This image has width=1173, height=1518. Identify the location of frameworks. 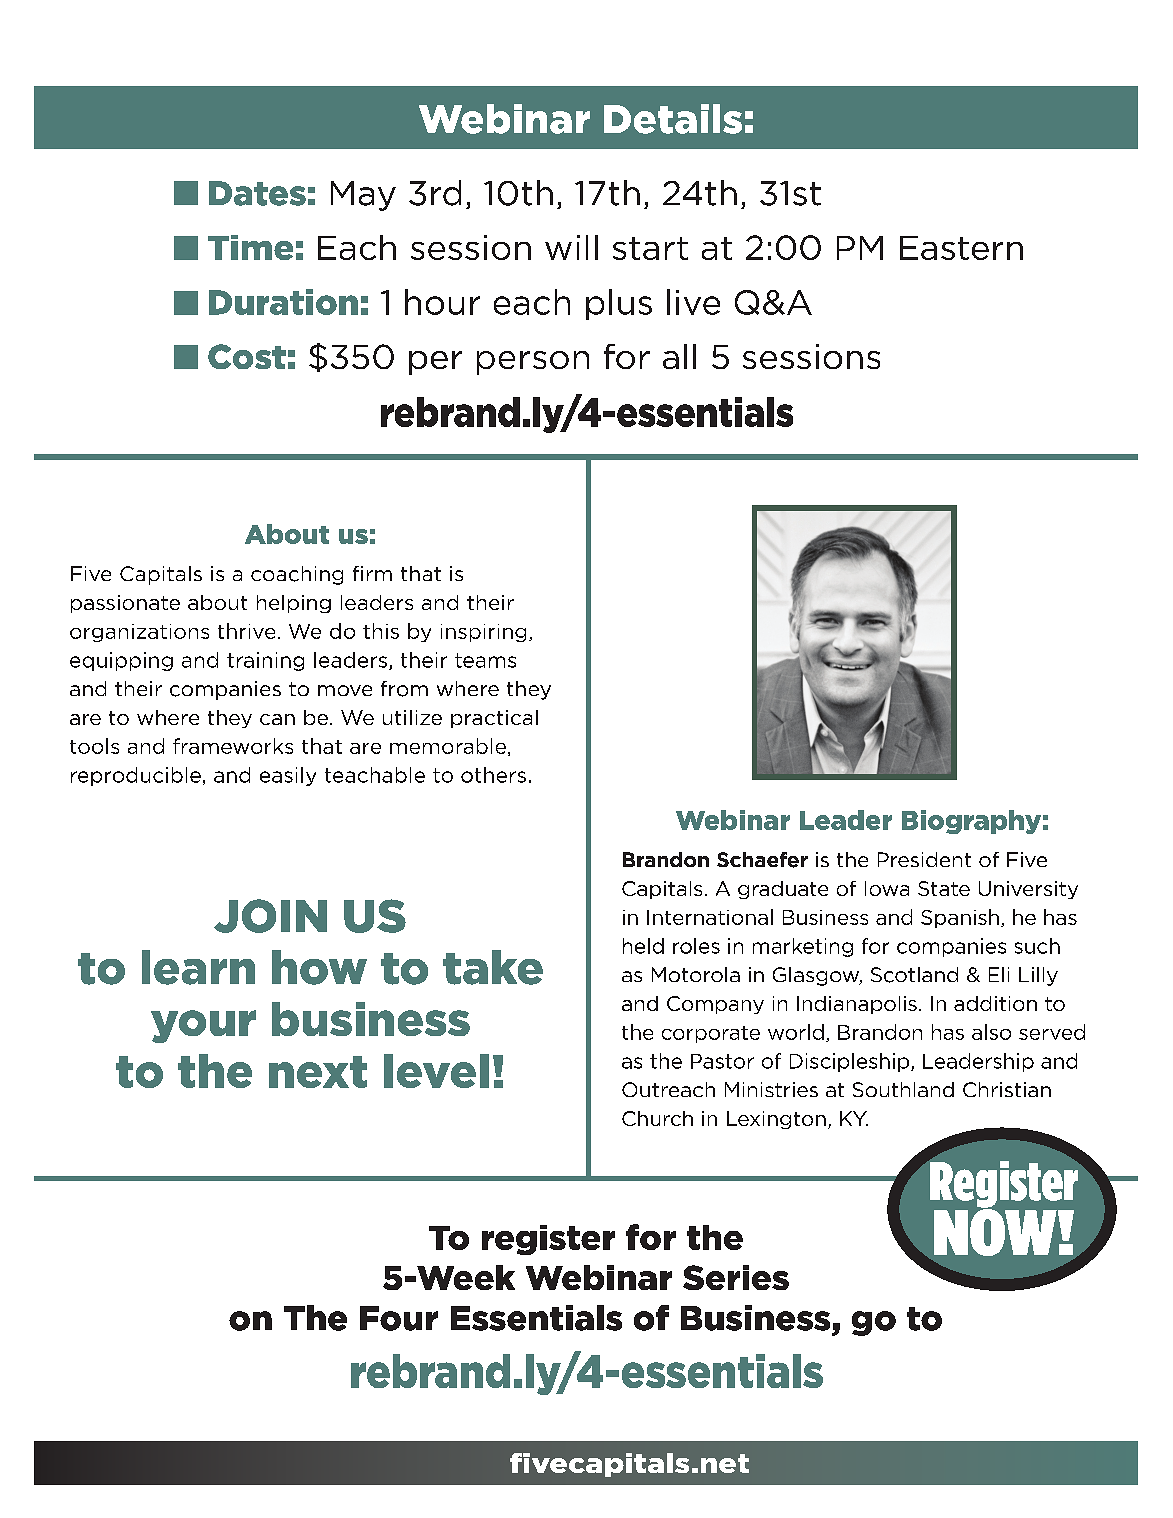
(233, 746).
